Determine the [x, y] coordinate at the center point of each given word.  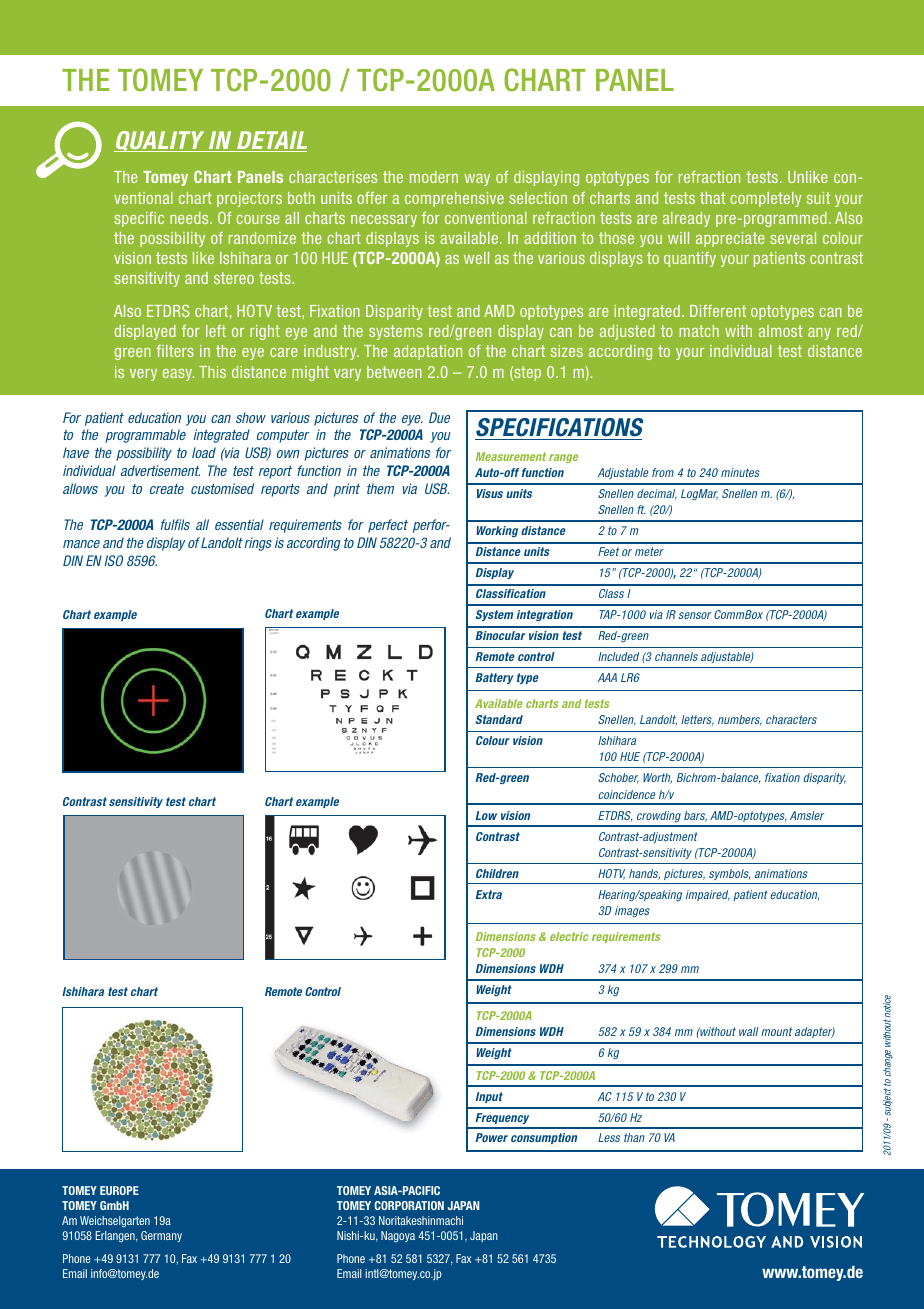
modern [434, 177]
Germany [161, 1236]
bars [695, 816]
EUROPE [119, 1190]
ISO [113, 560]
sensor [694, 615]
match [699, 331]
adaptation [428, 352]
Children [497, 873]
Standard [499, 719]
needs [190, 218]
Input [489, 1097]
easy [178, 375]
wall [749, 1031]
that [712, 198]
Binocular [500, 635]
